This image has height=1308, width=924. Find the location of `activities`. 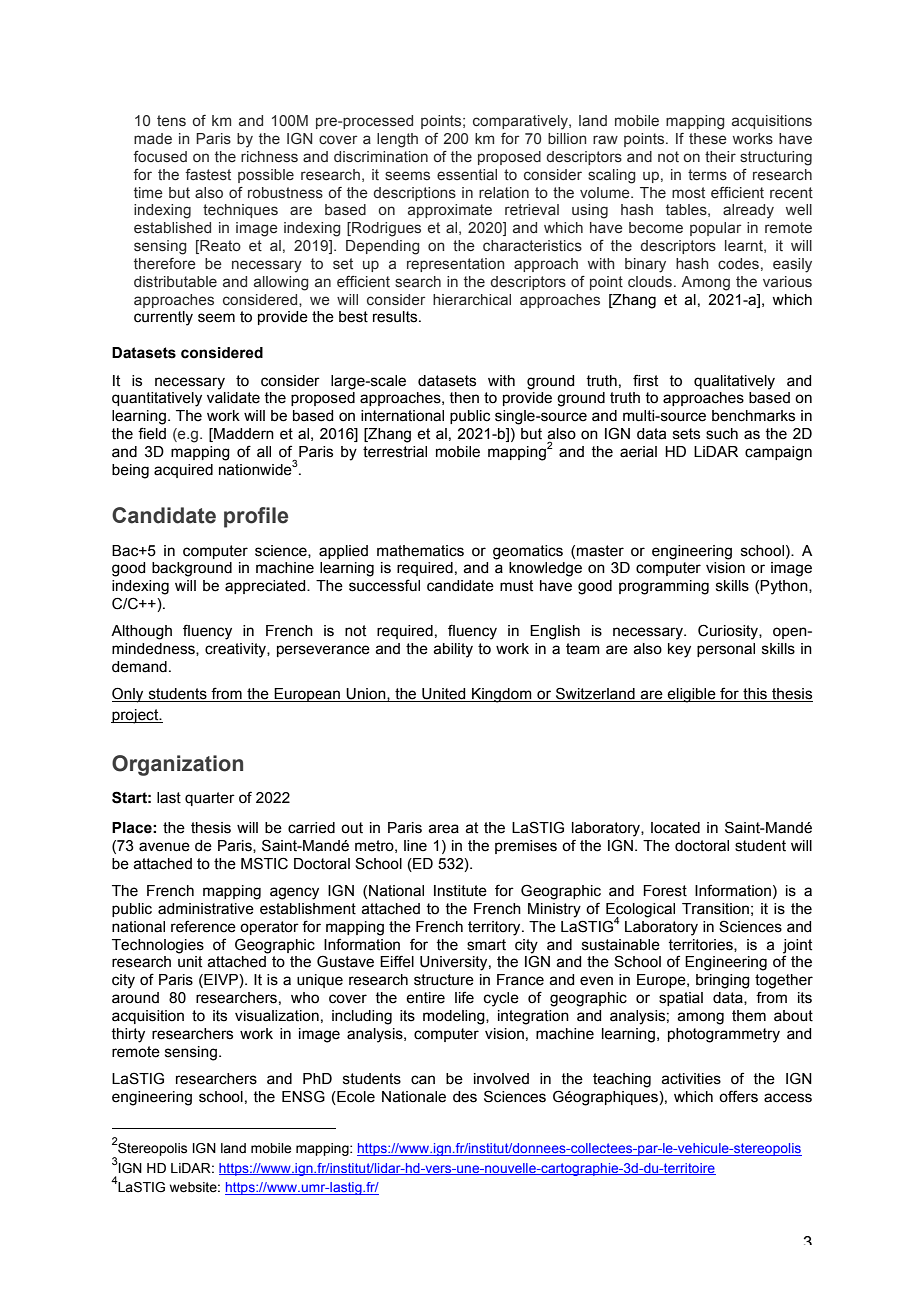

activities is located at coordinates (691, 1079).
